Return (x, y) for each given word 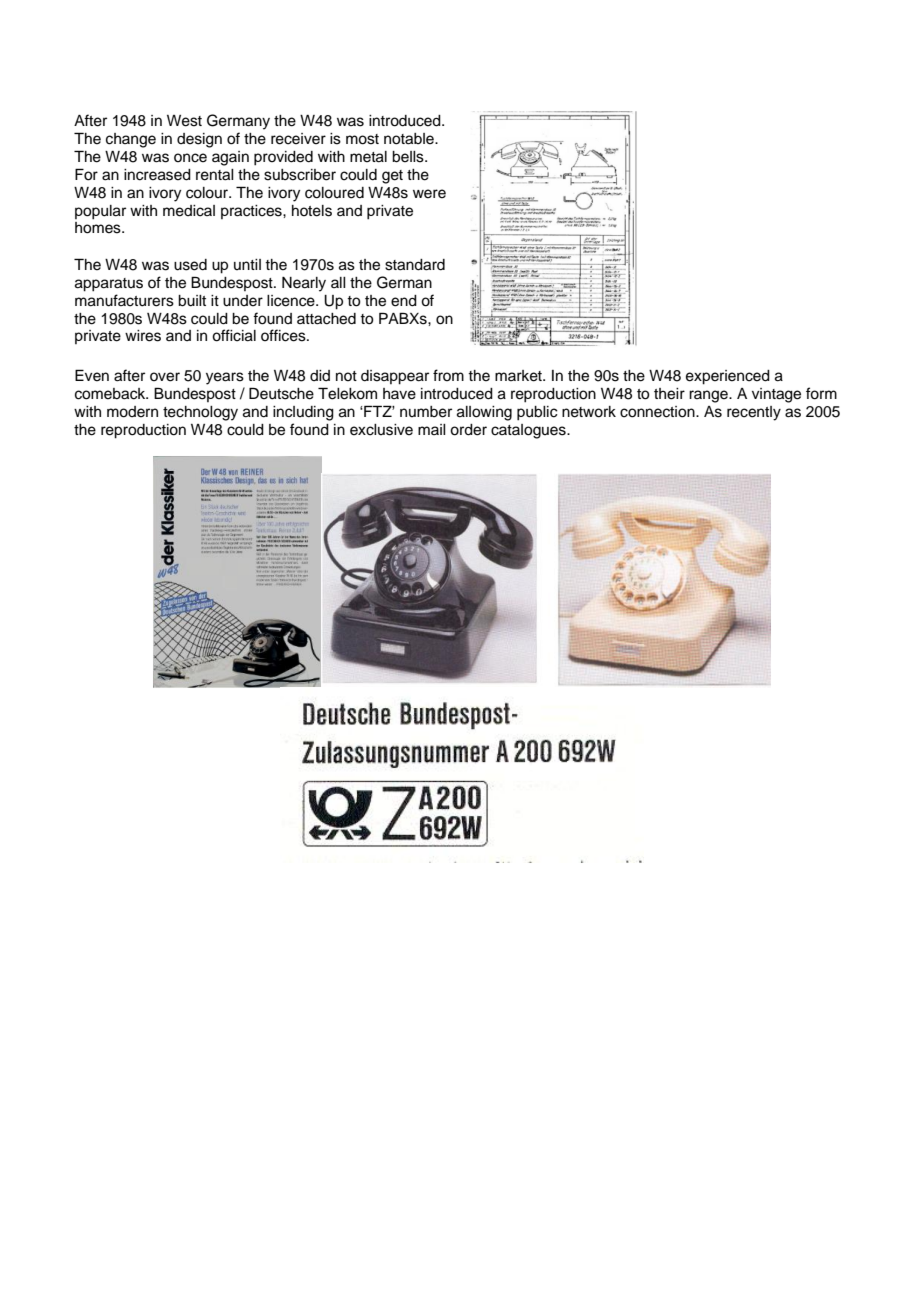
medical (189, 211)
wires (143, 336)
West (184, 121)
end (404, 301)
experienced (728, 377)
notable (410, 139)
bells (409, 157)
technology (200, 413)
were (429, 194)
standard (415, 265)
